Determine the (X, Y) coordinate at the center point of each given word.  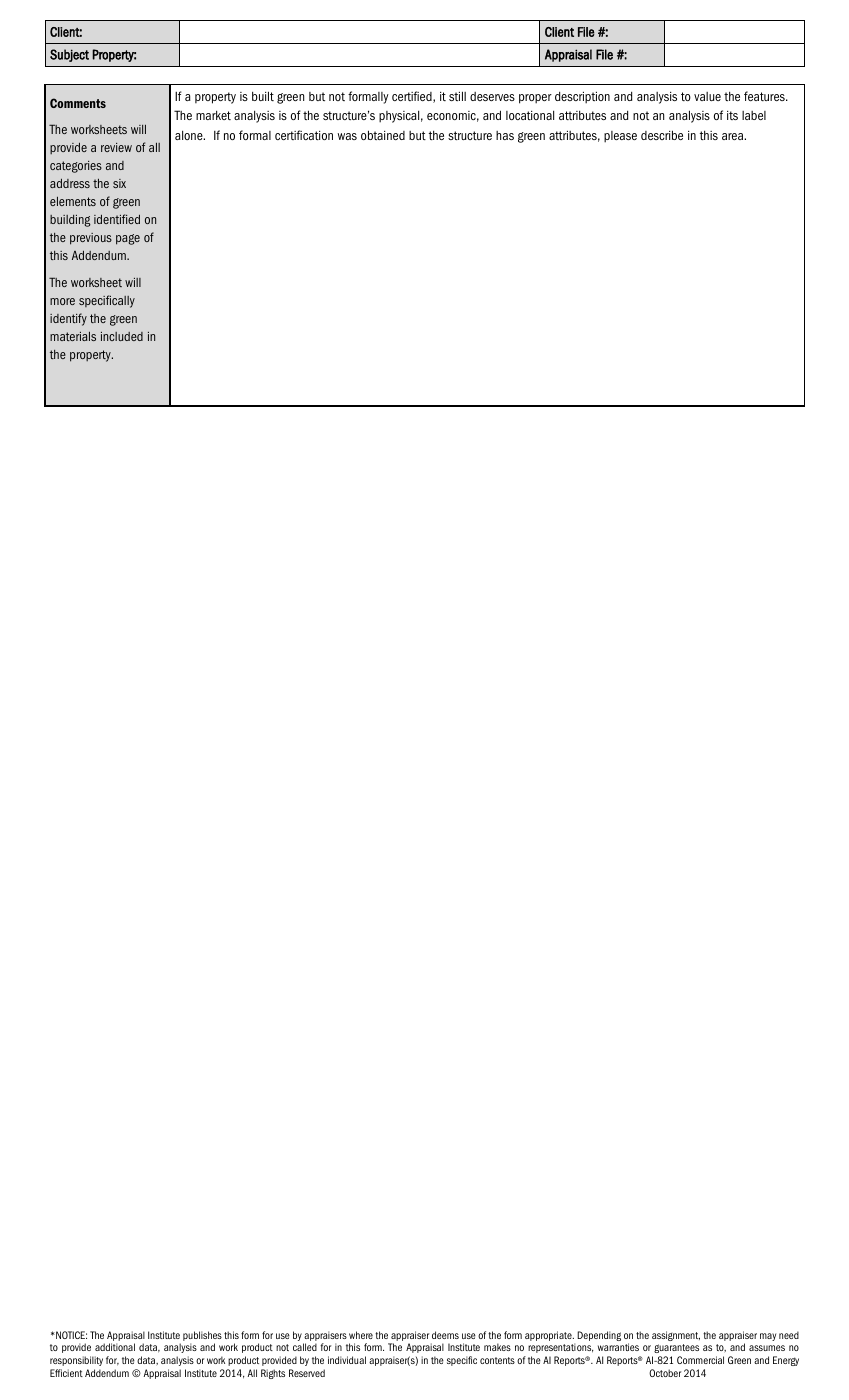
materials (73, 336)
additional (115, 1347)
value (707, 96)
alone (190, 135)
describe (662, 135)
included (122, 336)
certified (413, 97)
